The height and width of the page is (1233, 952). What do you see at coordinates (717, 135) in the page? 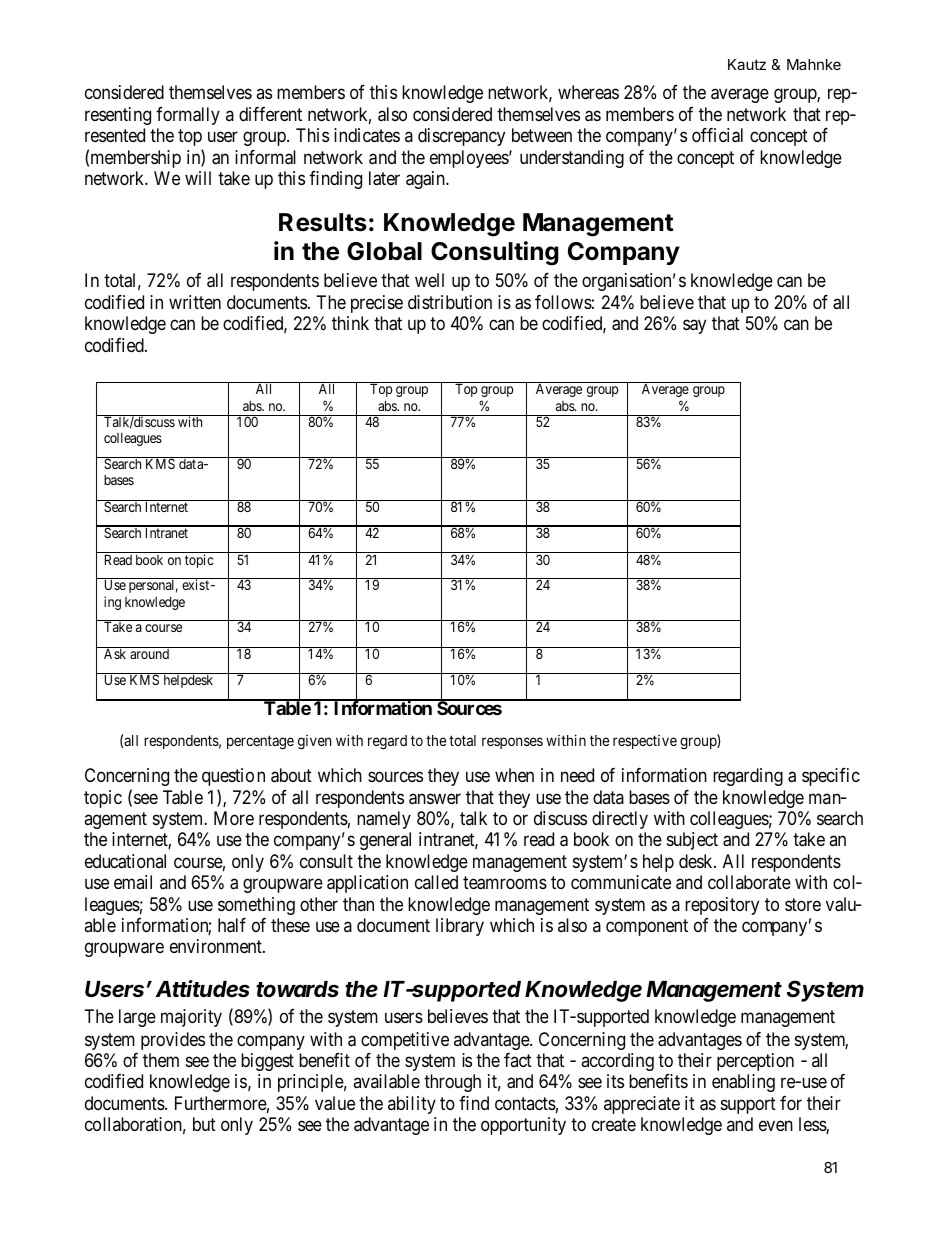
I see `official` at bounding box center [717, 135].
